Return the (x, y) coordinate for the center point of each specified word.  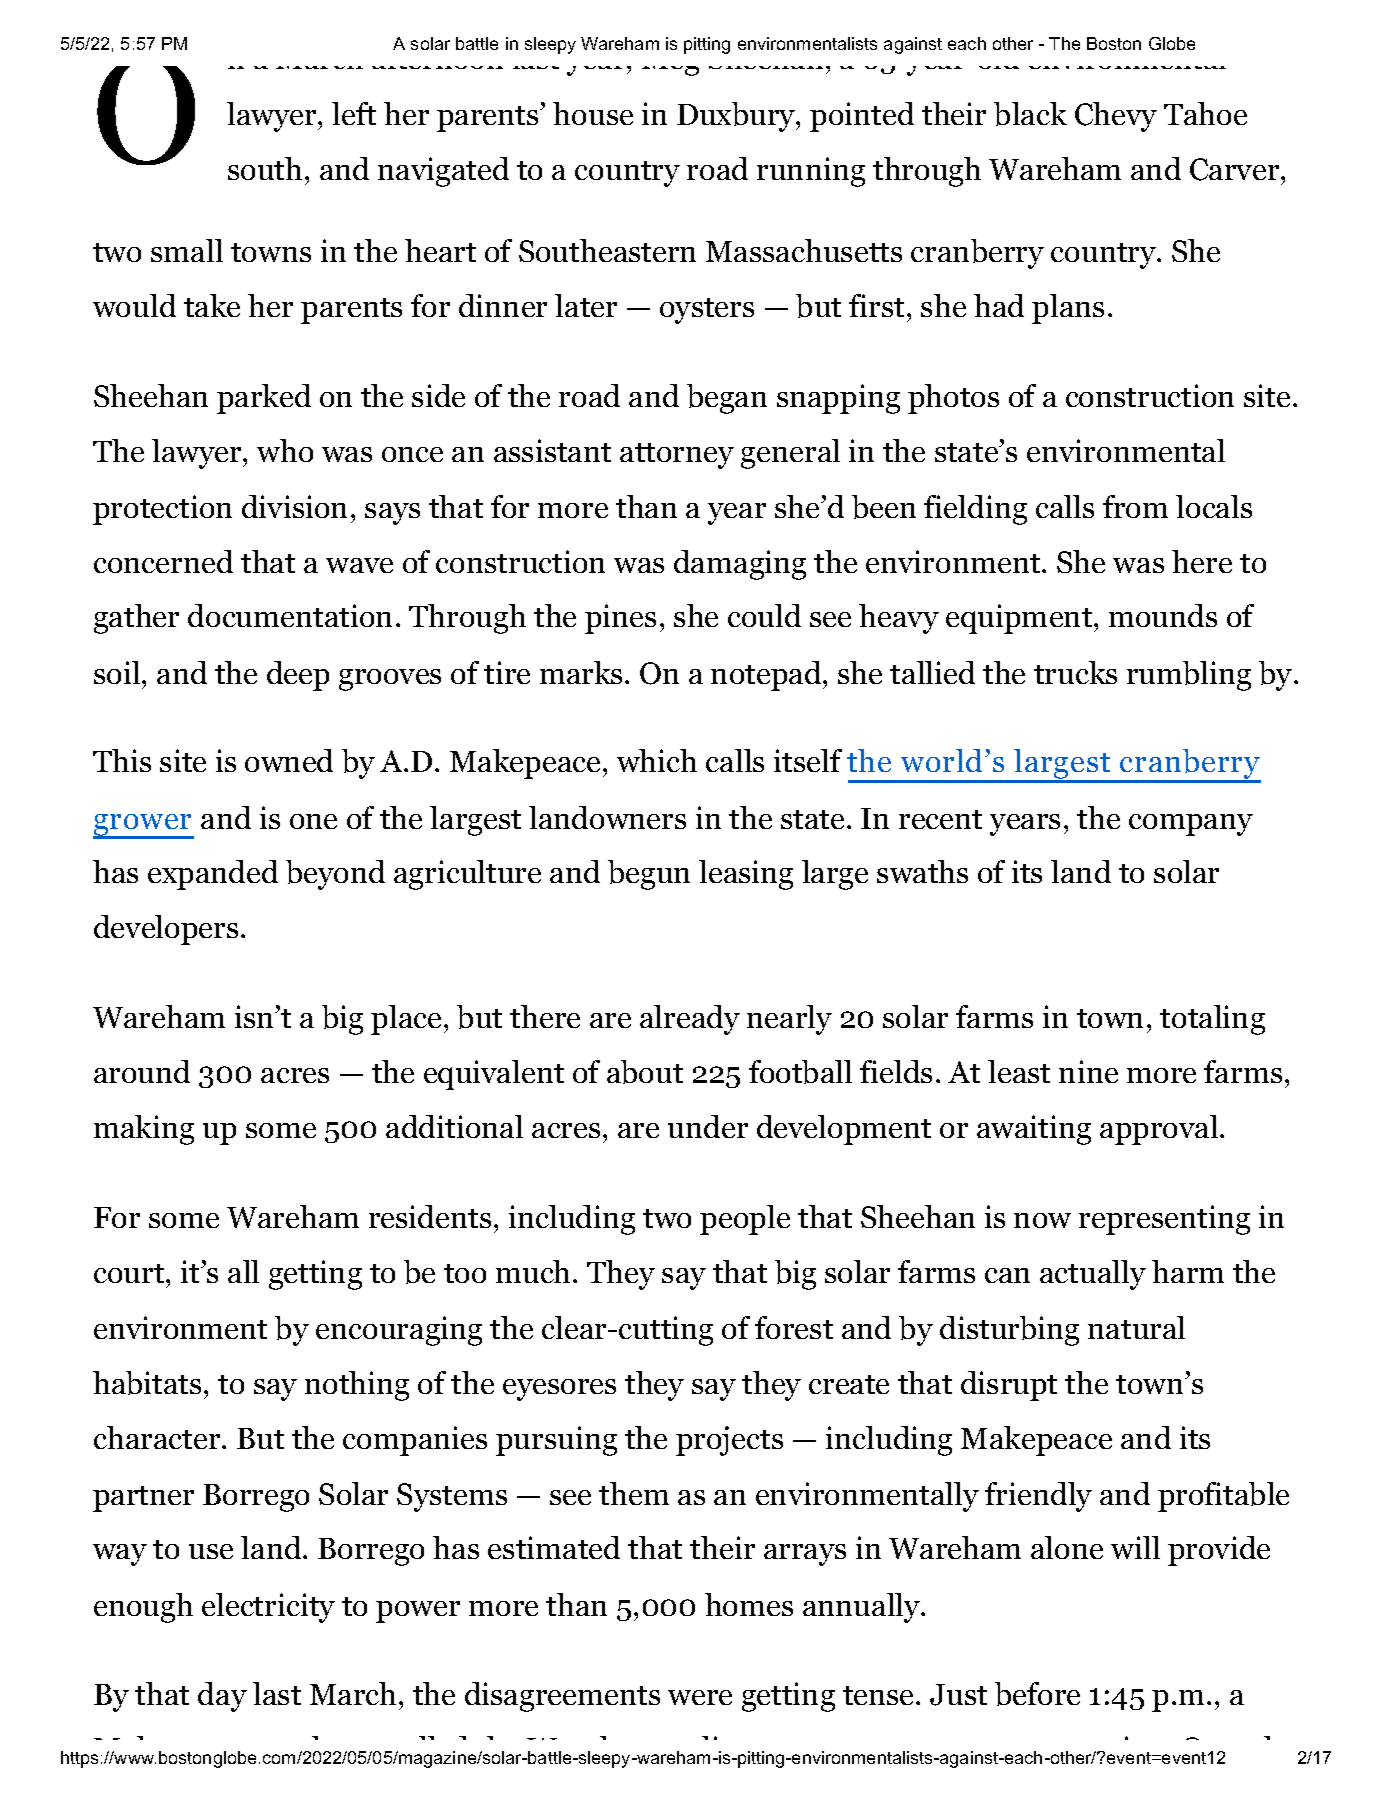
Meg (670, 60)
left (354, 113)
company (1191, 825)
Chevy (1116, 117)
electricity (268, 1608)
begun (649, 875)
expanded (213, 875)
